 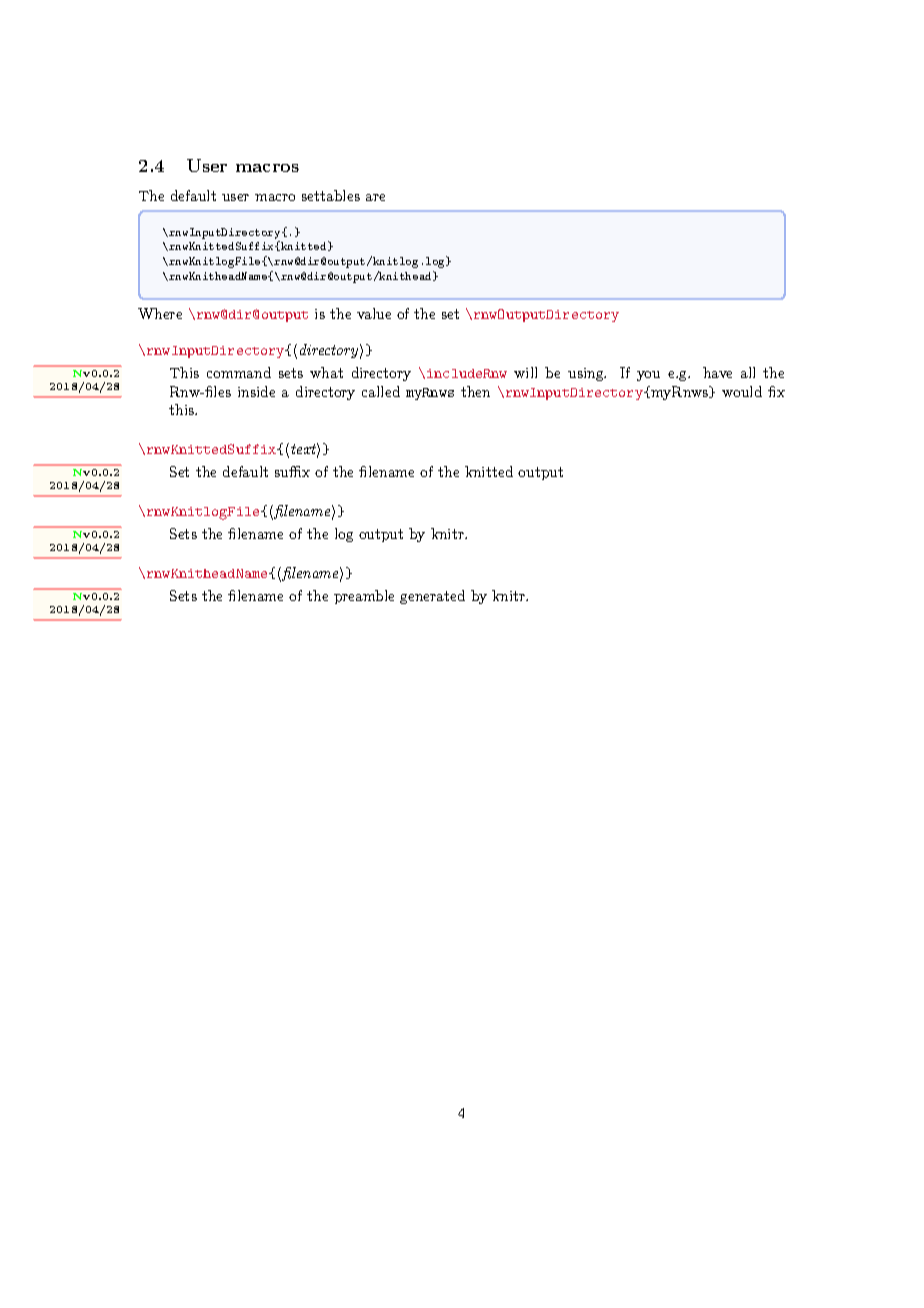 What do you see at coordinates (374, 313) in the page?
I see `value` at bounding box center [374, 313].
